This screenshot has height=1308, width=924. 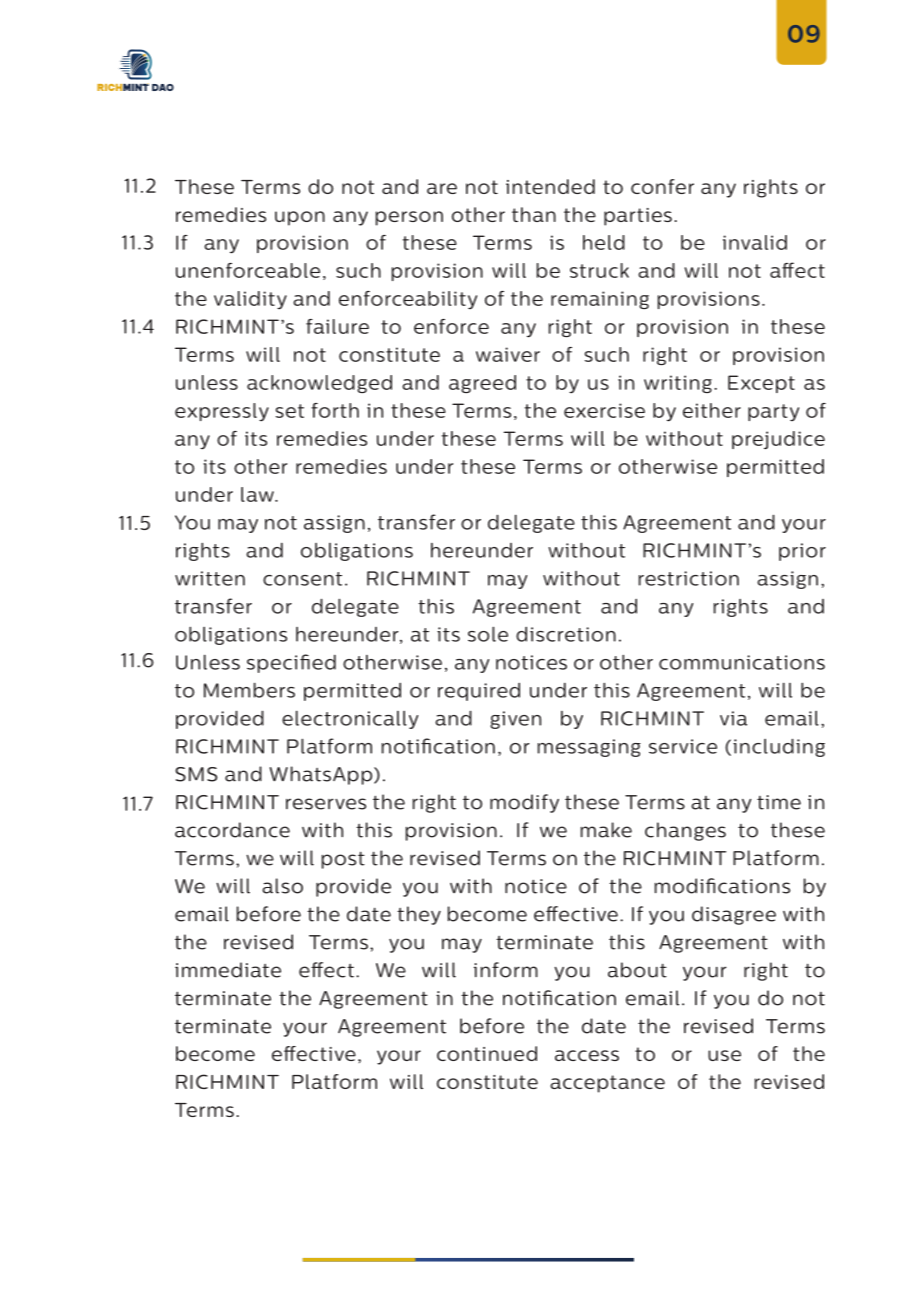 I want to click on given, so click(x=515, y=720).
